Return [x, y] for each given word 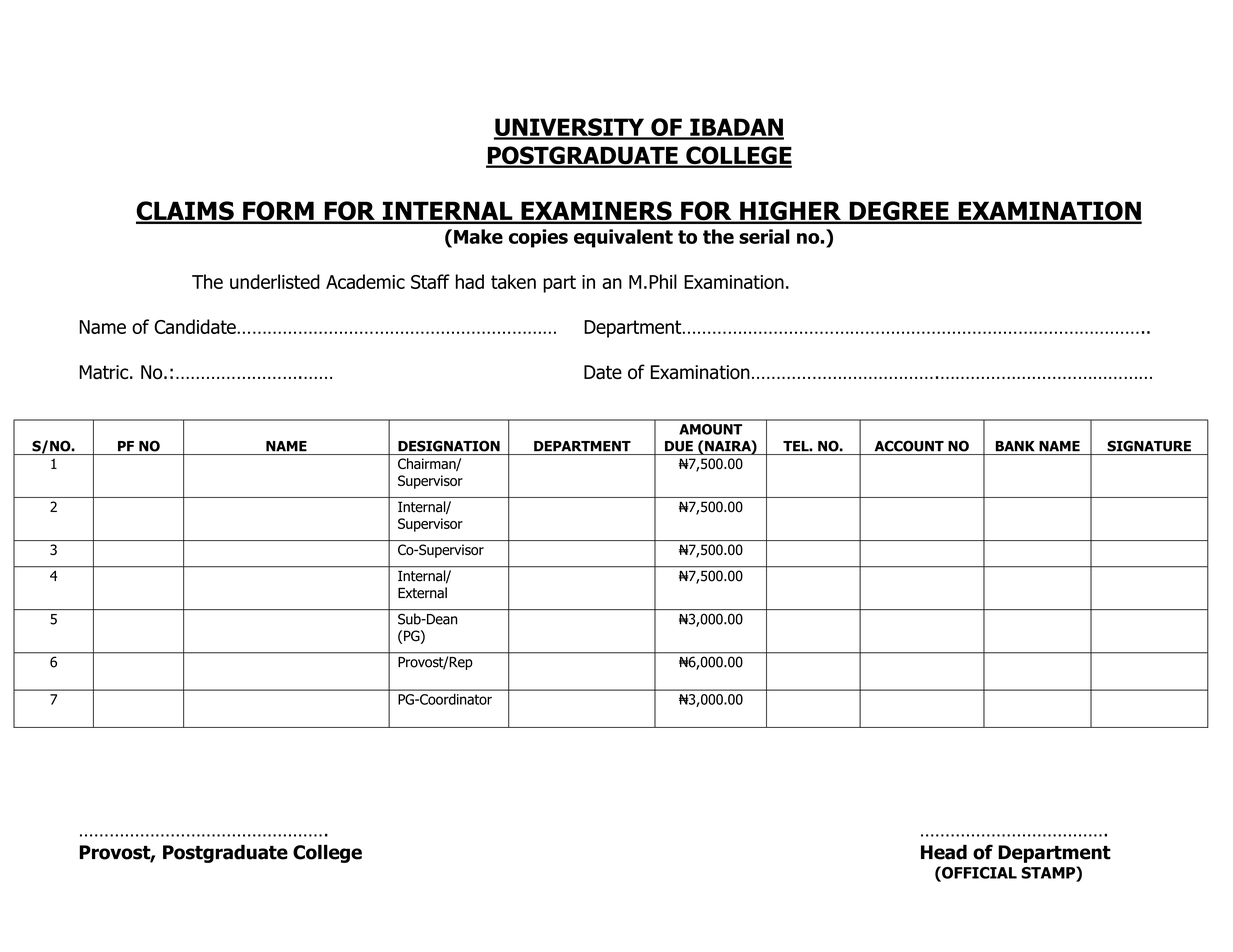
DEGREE [899, 212]
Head [944, 852]
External [422, 593]
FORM [278, 212]
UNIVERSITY [570, 128]
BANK [1015, 446]
